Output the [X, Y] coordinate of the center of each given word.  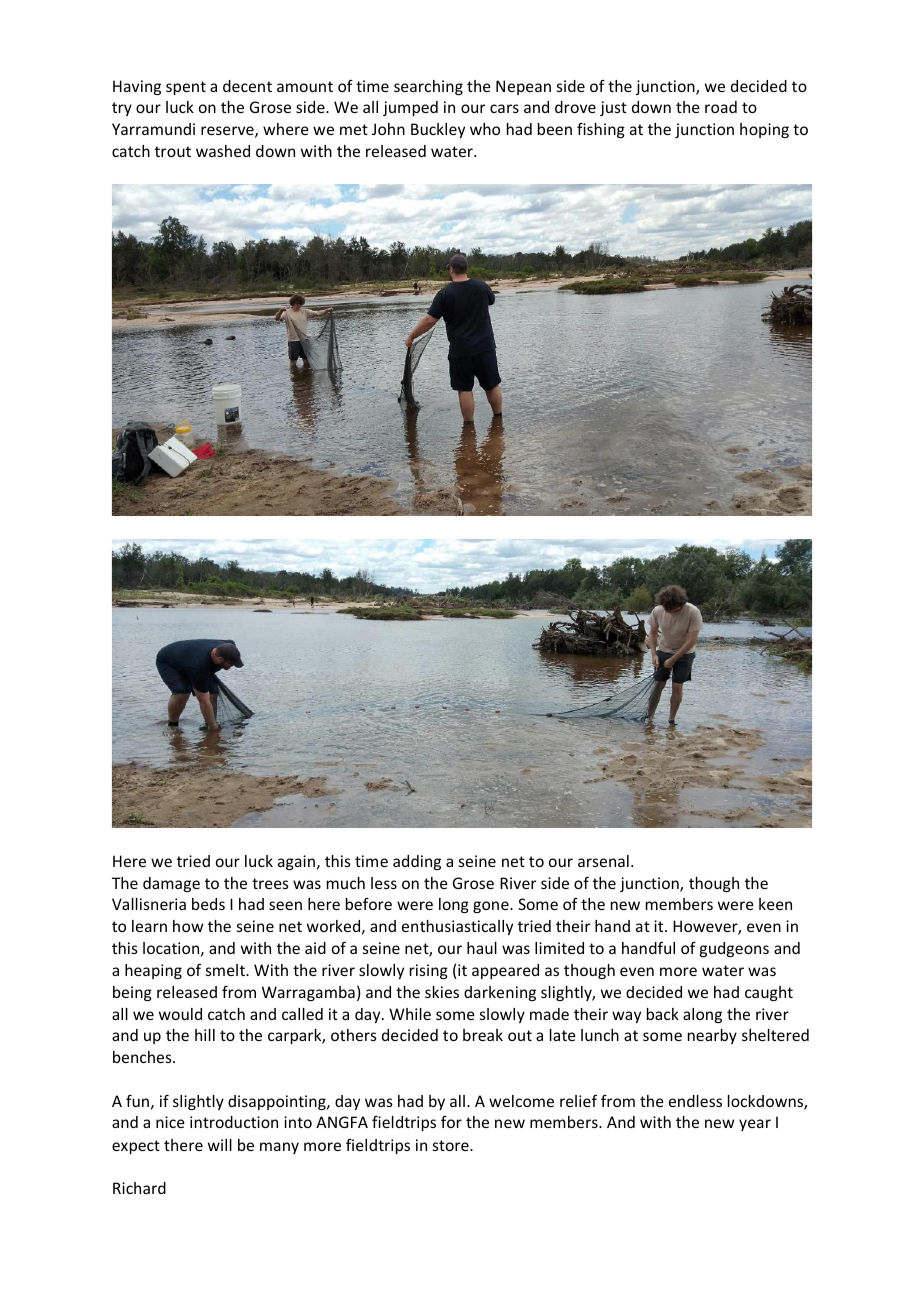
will [220, 1145]
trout [173, 151]
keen [775, 904]
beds [208, 904]
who [485, 129]
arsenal [603, 861]
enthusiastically [457, 927]
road [721, 107]
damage [171, 884]
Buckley [438, 130]
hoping [764, 130]
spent [186, 88]
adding [417, 862]
